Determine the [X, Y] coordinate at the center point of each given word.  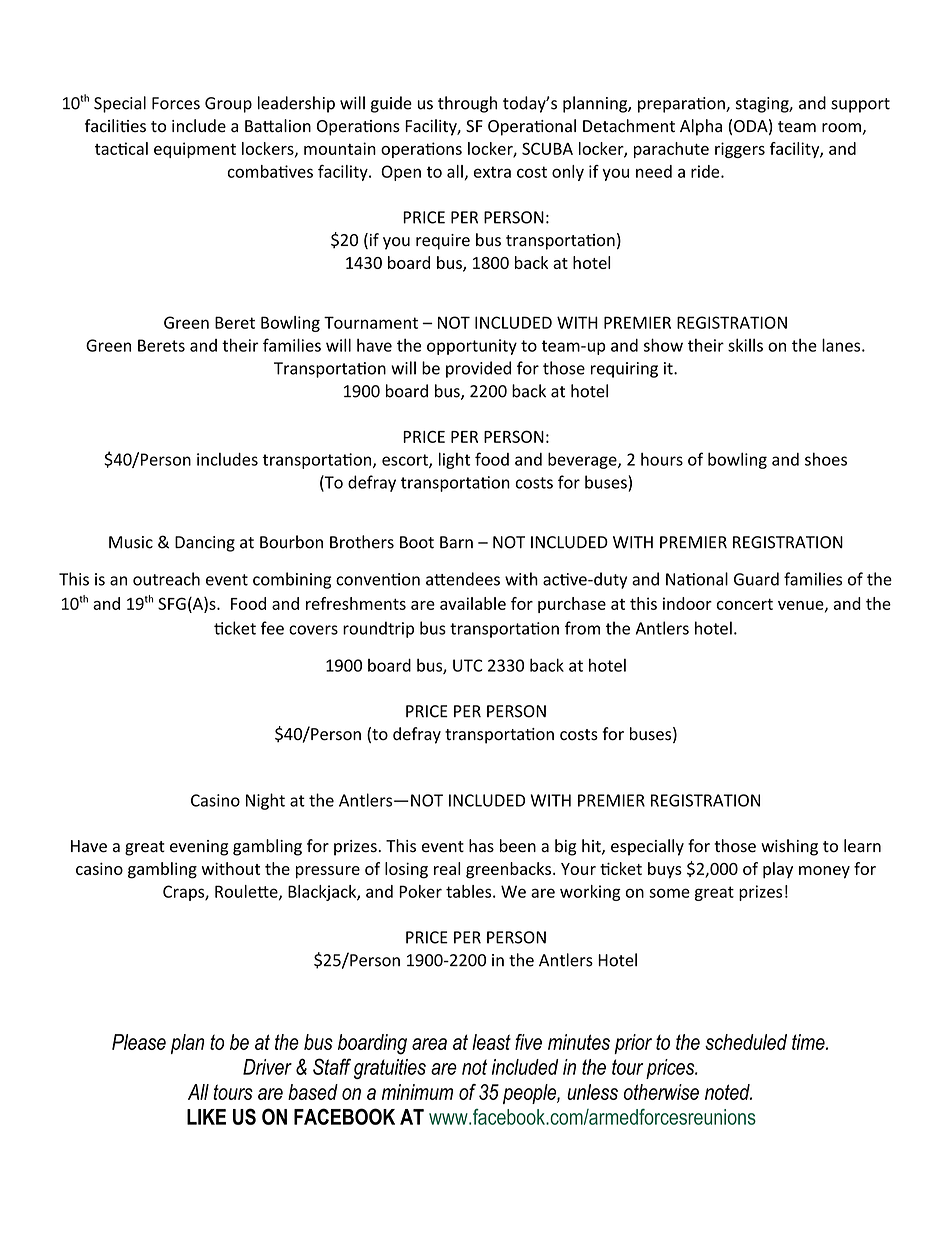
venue [802, 606]
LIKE [206, 1117]
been [518, 846]
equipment [195, 150]
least [491, 1042]
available [473, 603]
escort [406, 461]
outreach [166, 579]
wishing [789, 847]
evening [199, 848]
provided [478, 369]
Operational [532, 127]
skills [745, 345]
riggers [740, 150]
